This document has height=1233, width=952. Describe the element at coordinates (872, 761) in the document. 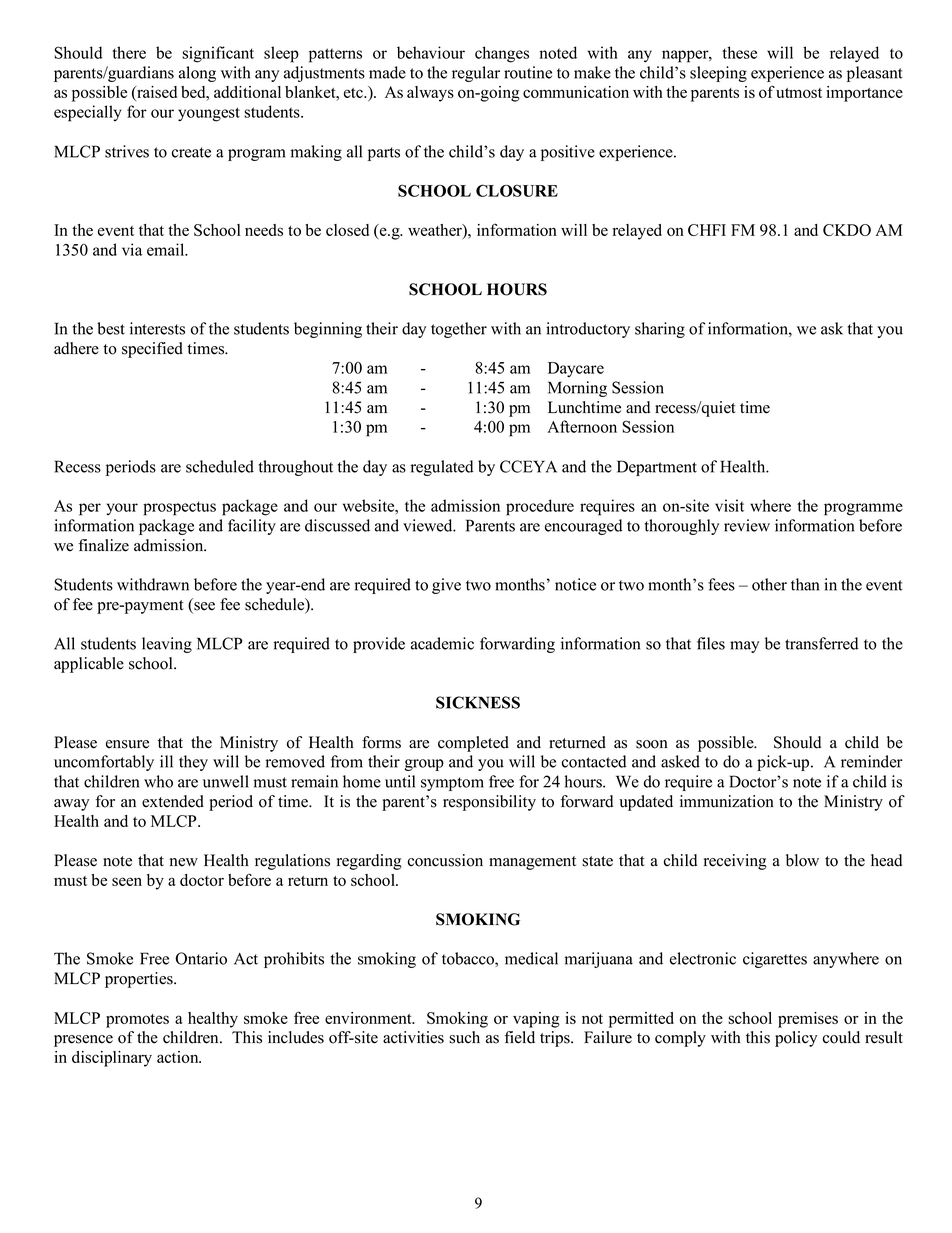

I see `reminder` at that location.
